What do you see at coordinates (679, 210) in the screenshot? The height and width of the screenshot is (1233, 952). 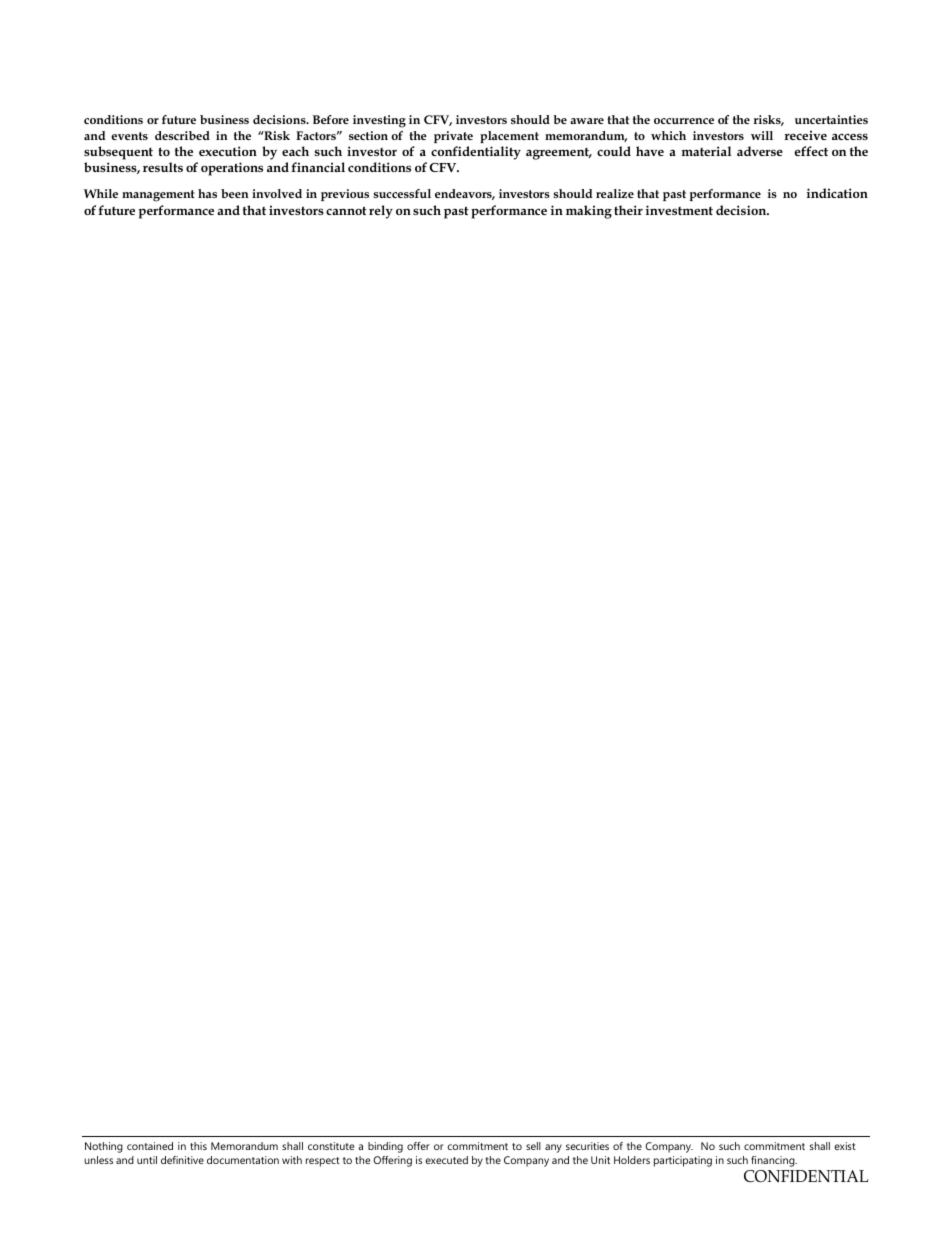 I see `investment` at bounding box center [679, 210].
